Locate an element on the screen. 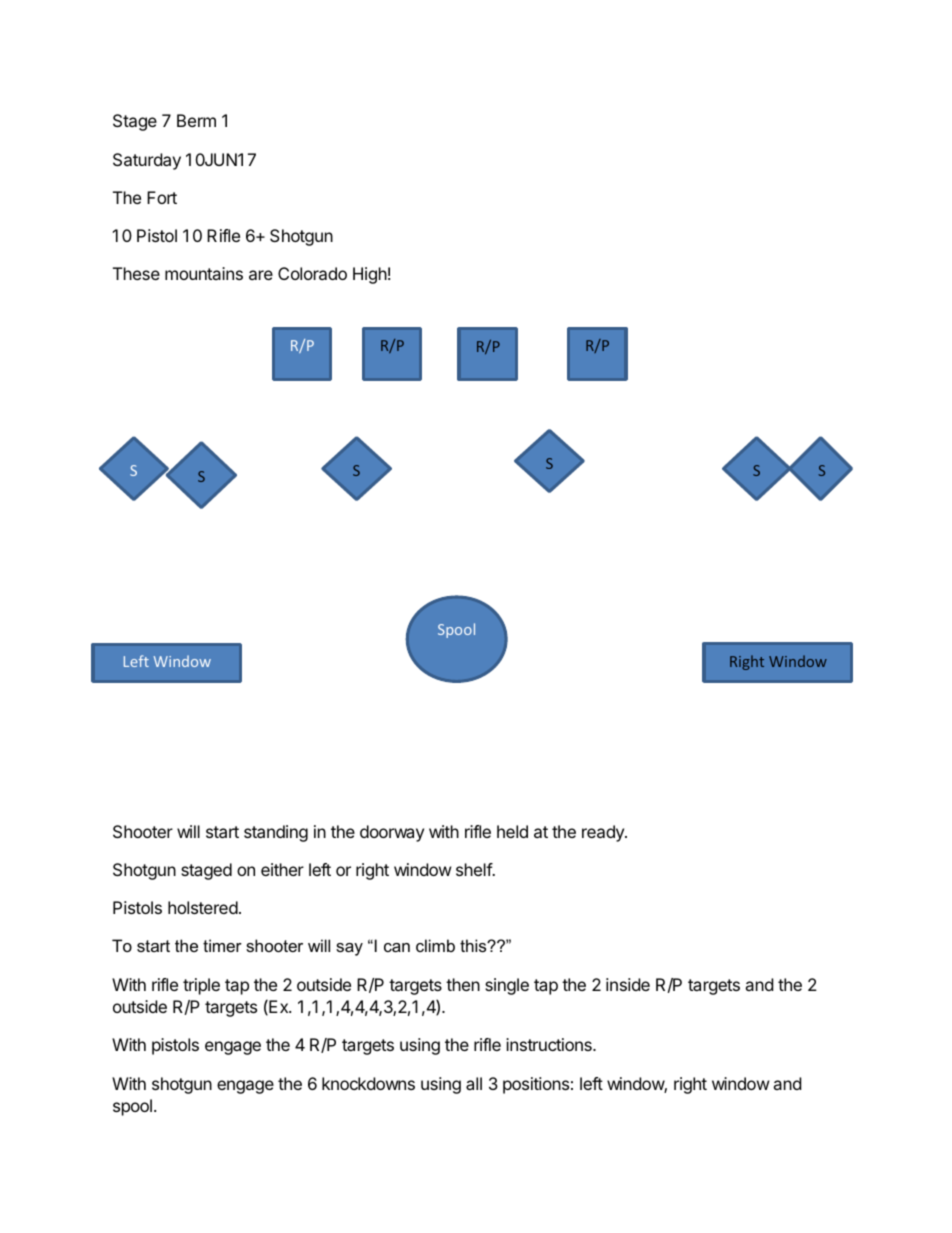 The image size is (952, 1233). mountains is located at coordinates (204, 273).
